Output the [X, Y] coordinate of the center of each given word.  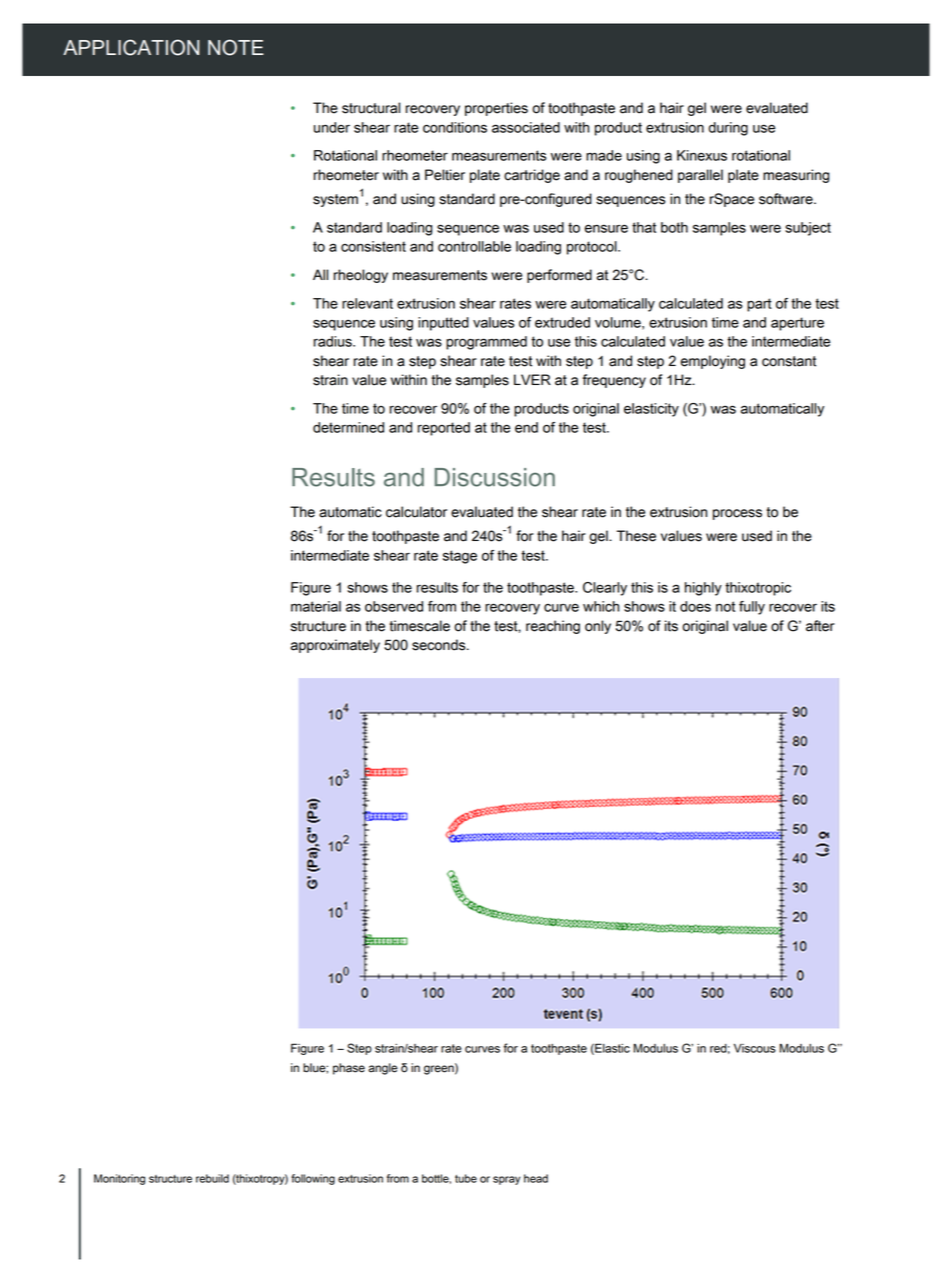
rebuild [212, 1178]
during [728, 129]
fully [752, 608]
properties [496, 109]
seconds [440, 645]
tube [466, 1178]
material [316, 606]
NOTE [236, 47]
